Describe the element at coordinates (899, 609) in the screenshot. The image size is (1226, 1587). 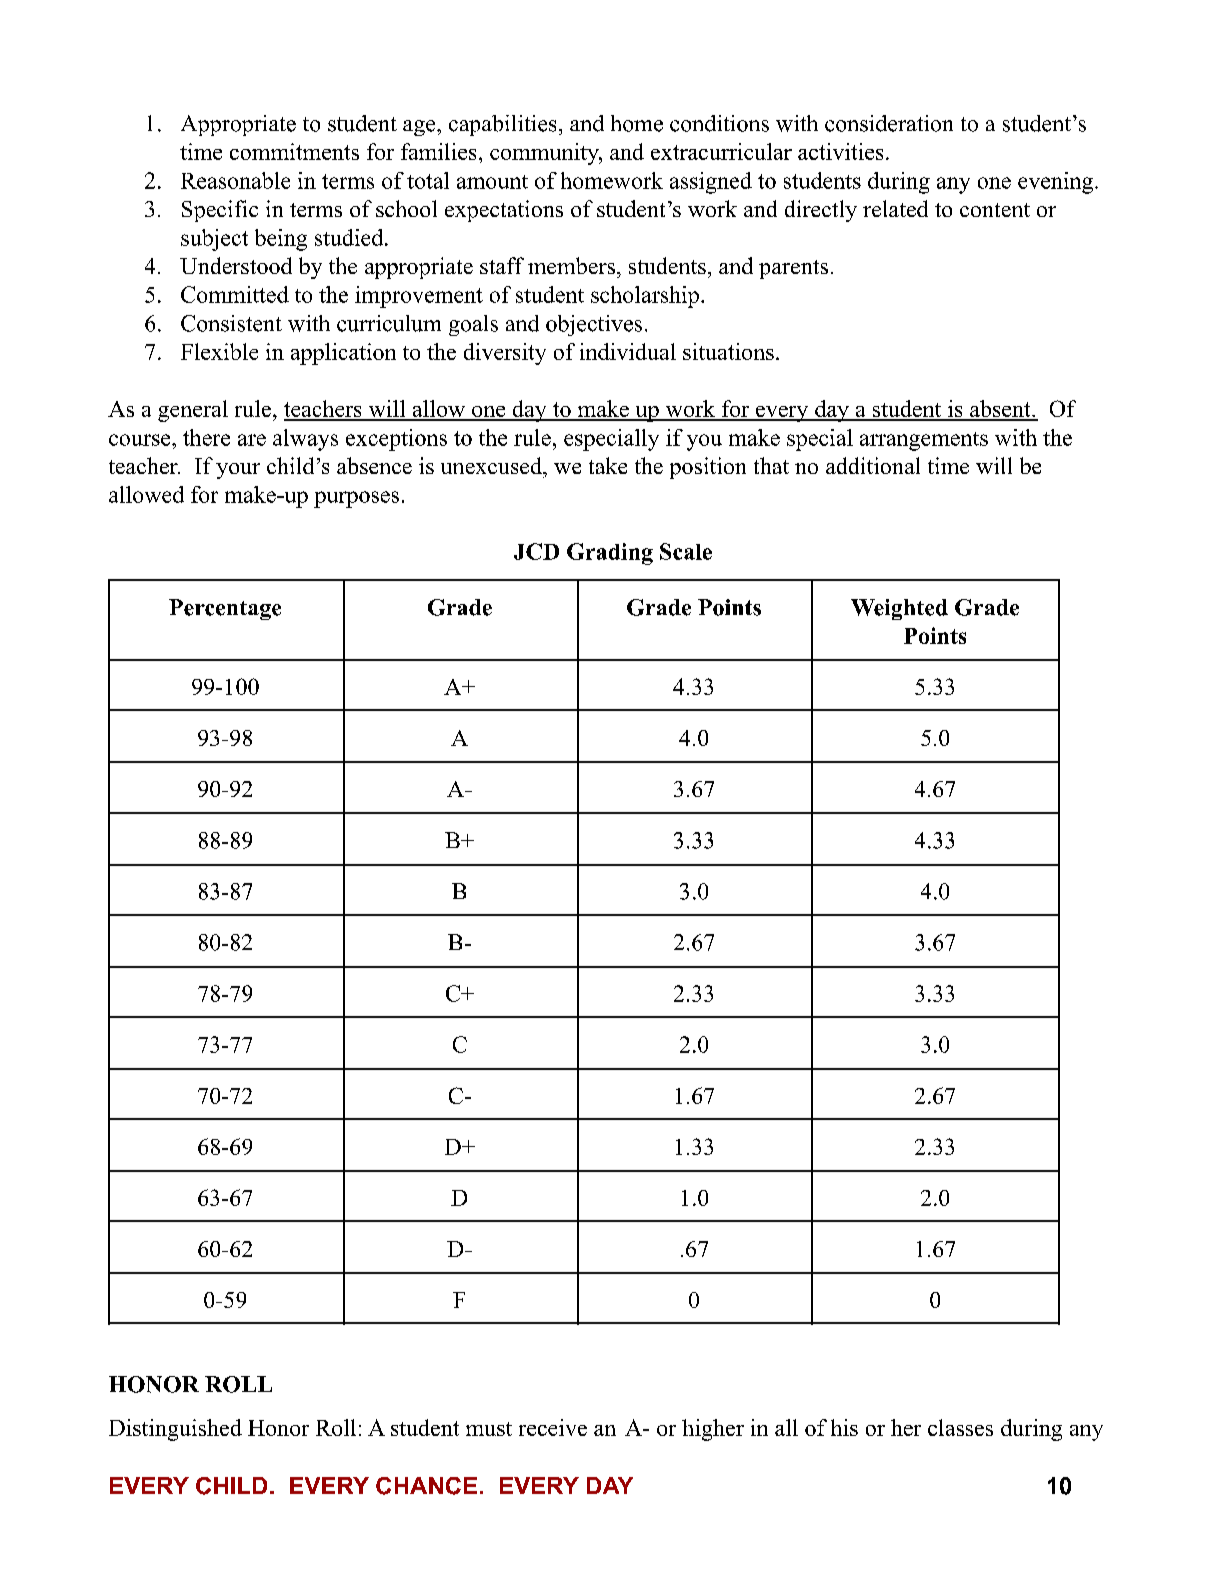
I see `Weighted` at that location.
